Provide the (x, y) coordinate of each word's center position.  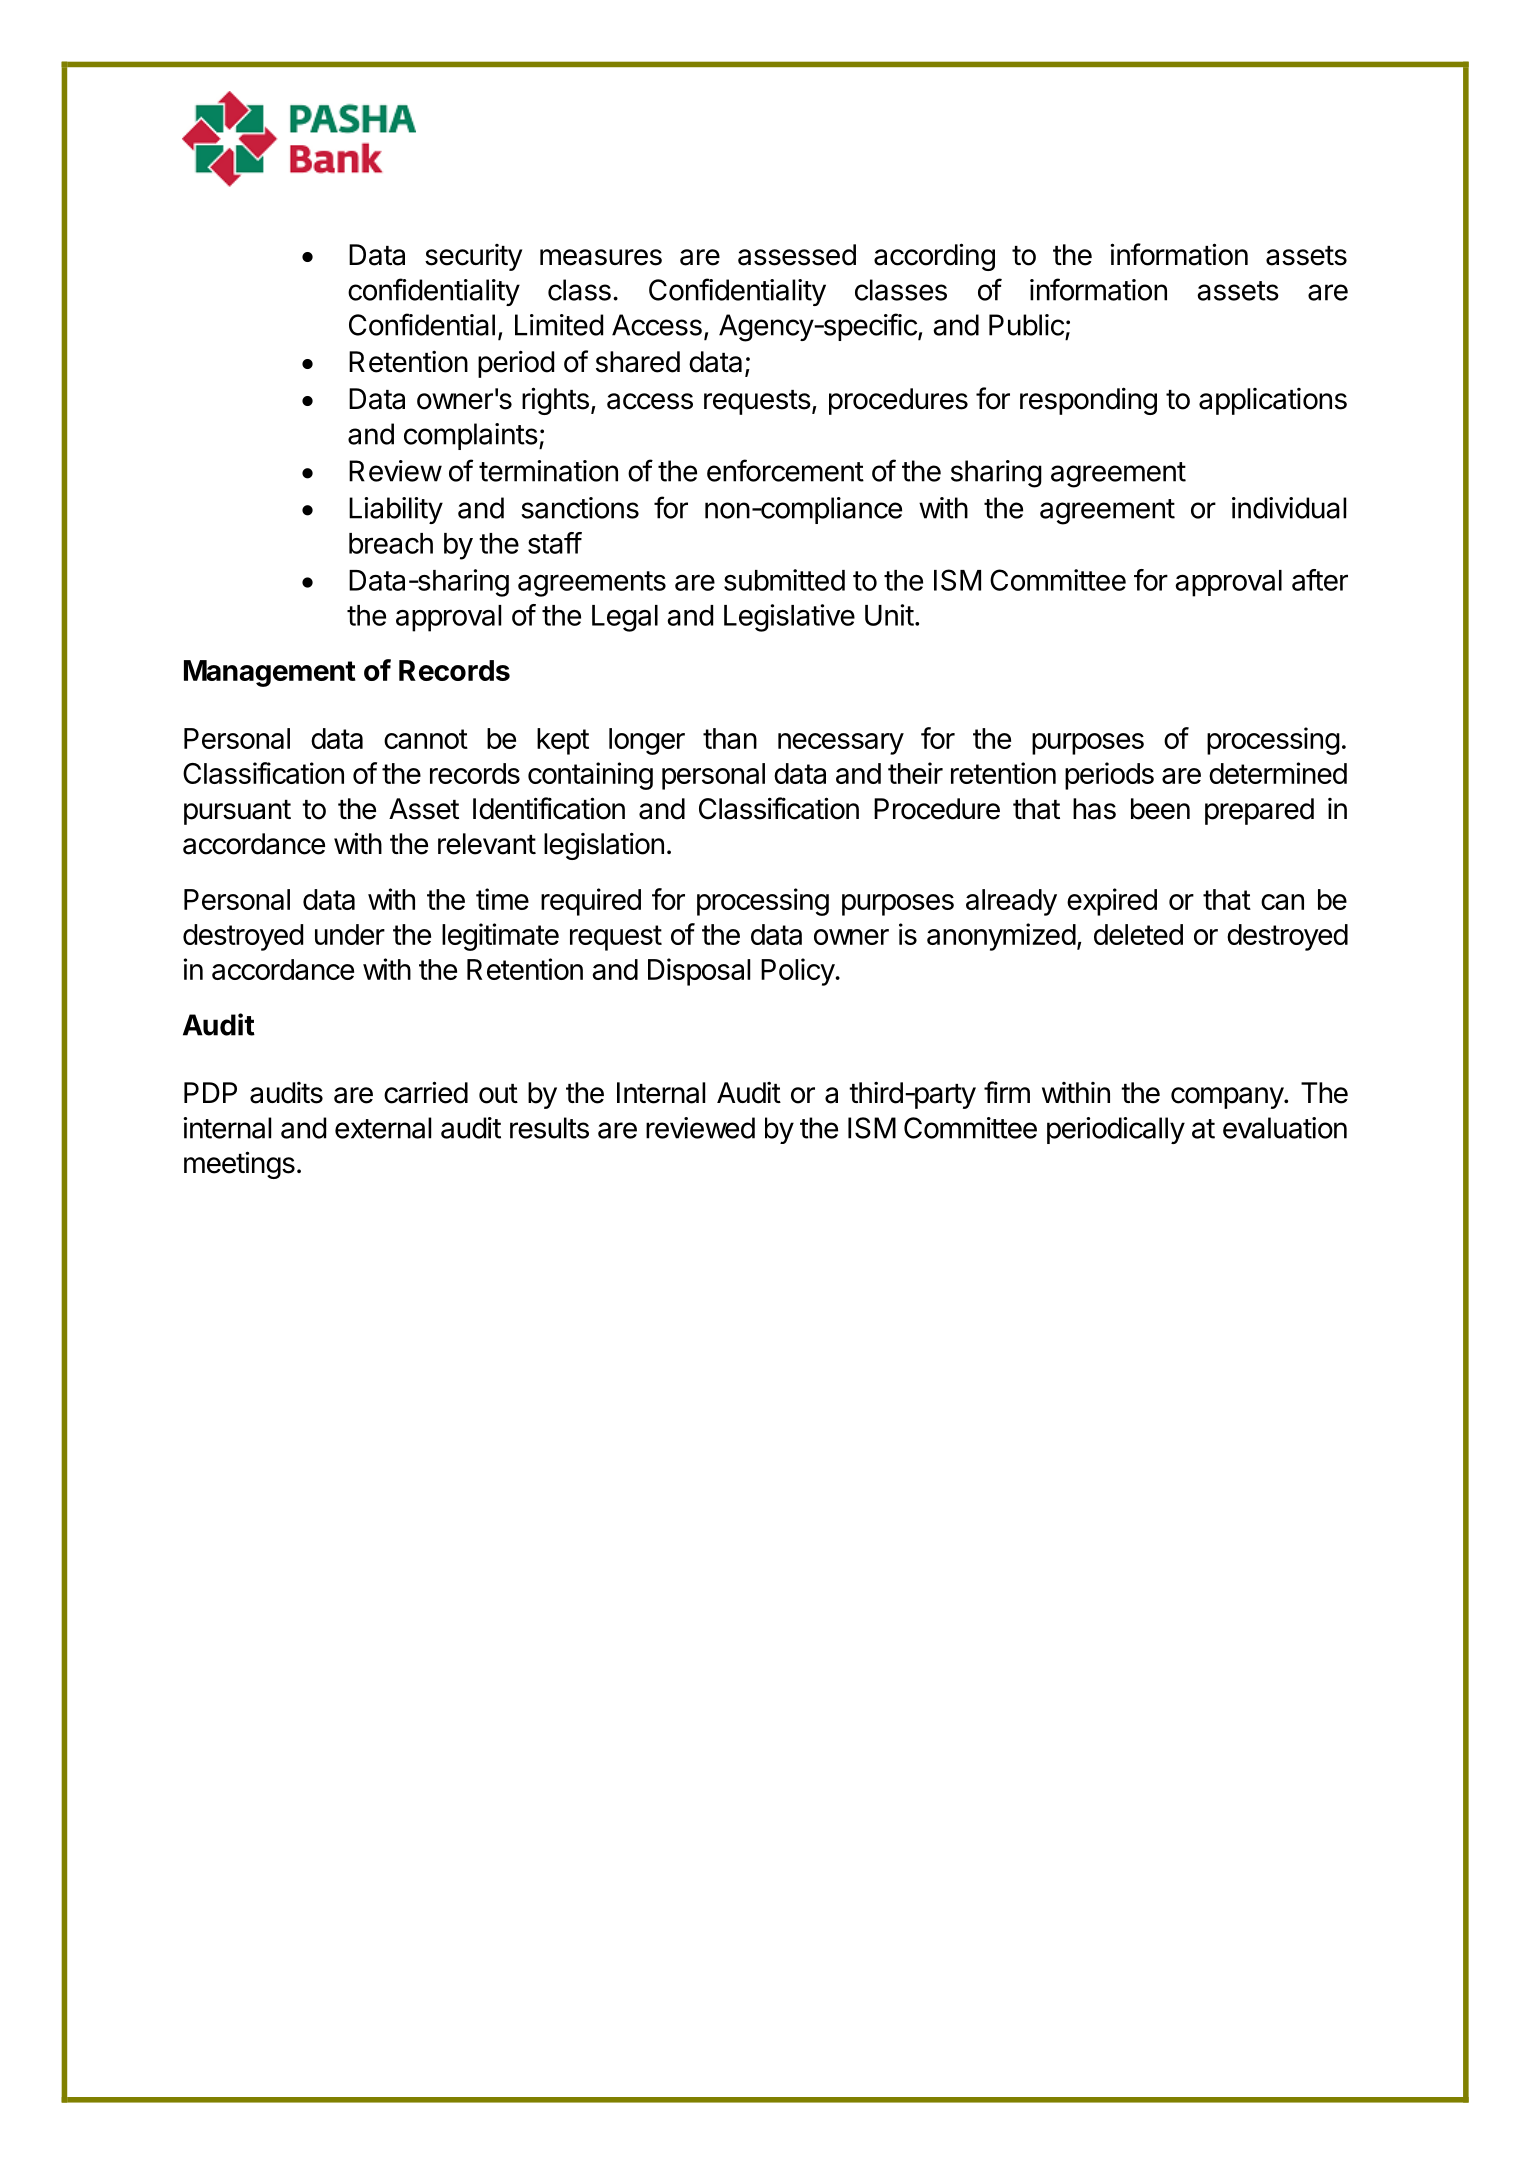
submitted (784, 580)
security (473, 257)
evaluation (1285, 1128)
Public (1026, 325)
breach (391, 543)
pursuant (237, 812)
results (549, 1128)
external (383, 1128)
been (1160, 809)
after (1320, 580)
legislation (604, 846)
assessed (797, 255)
